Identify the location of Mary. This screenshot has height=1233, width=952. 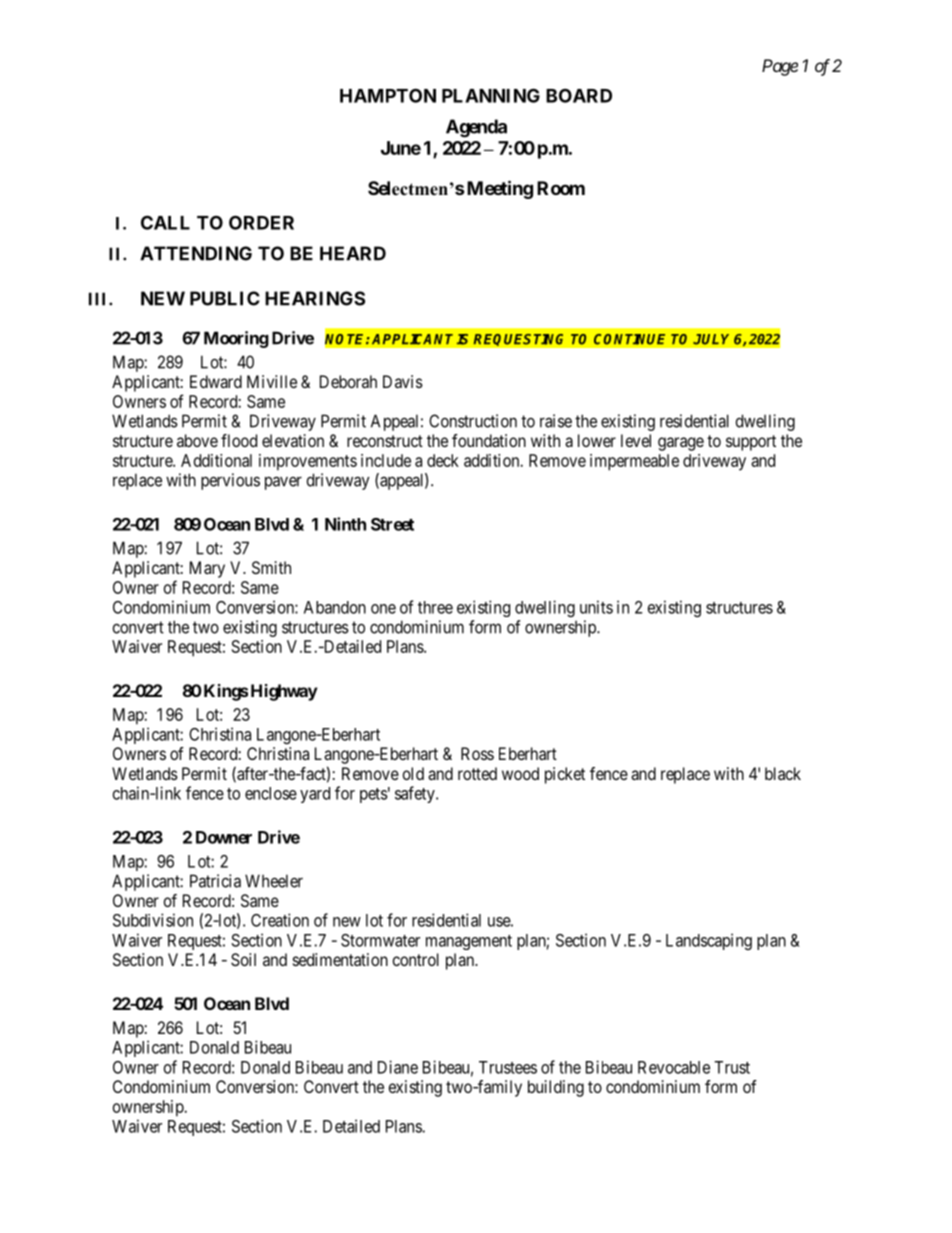
(207, 569).
